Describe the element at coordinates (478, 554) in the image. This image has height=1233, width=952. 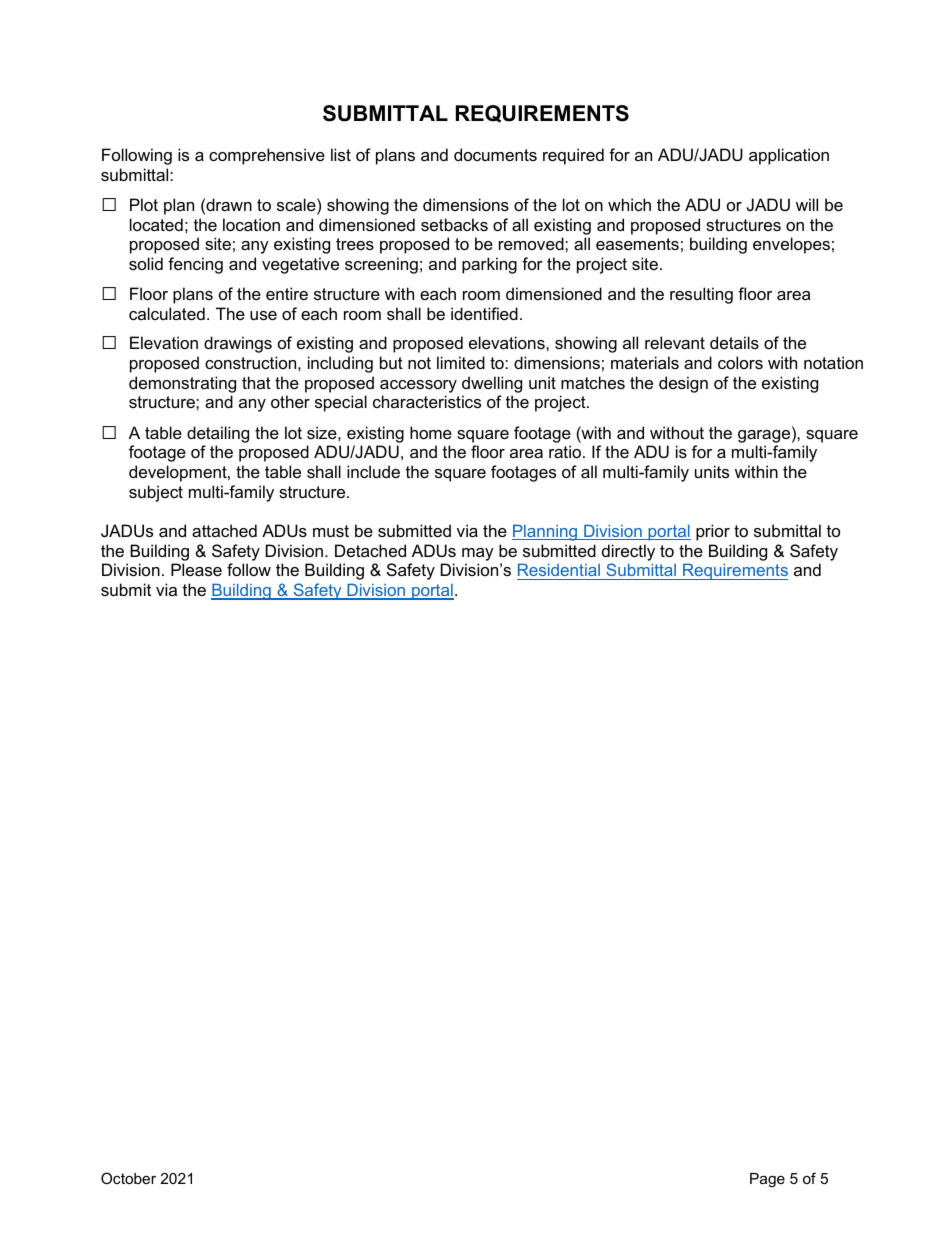
I see `may` at that location.
